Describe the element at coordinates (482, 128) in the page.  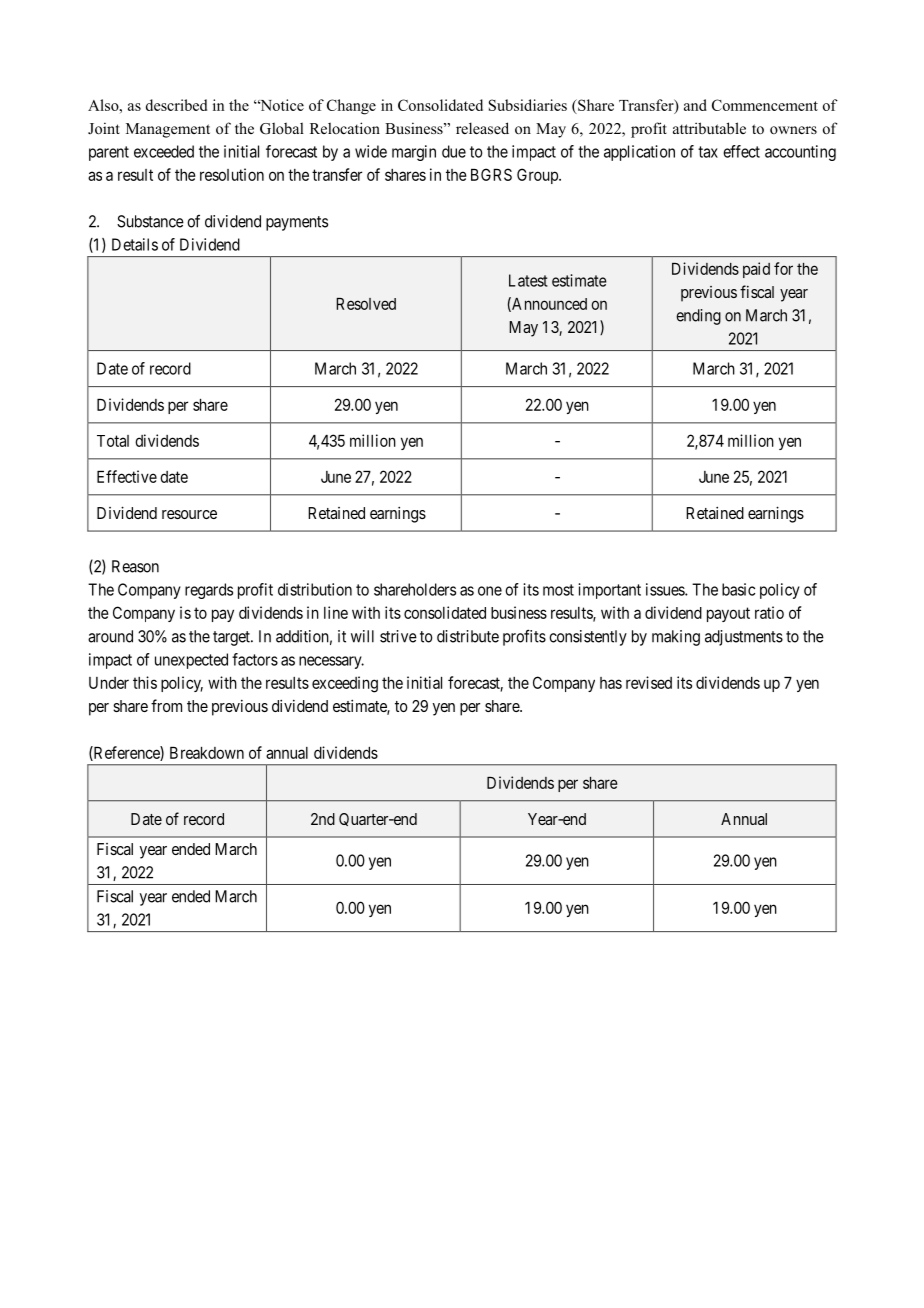
I see `released` at that location.
